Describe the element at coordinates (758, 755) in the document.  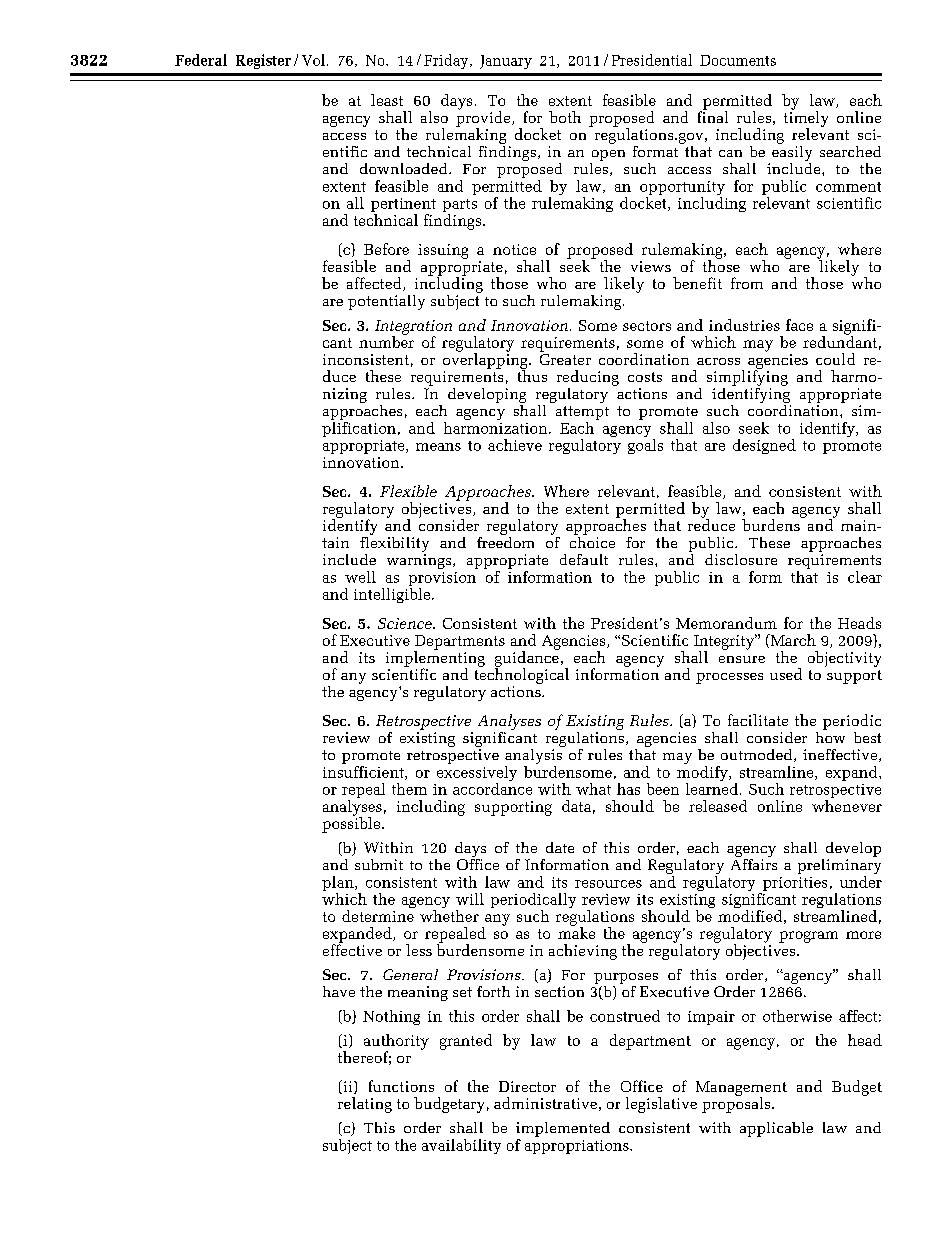
I see `outmoded` at that location.
